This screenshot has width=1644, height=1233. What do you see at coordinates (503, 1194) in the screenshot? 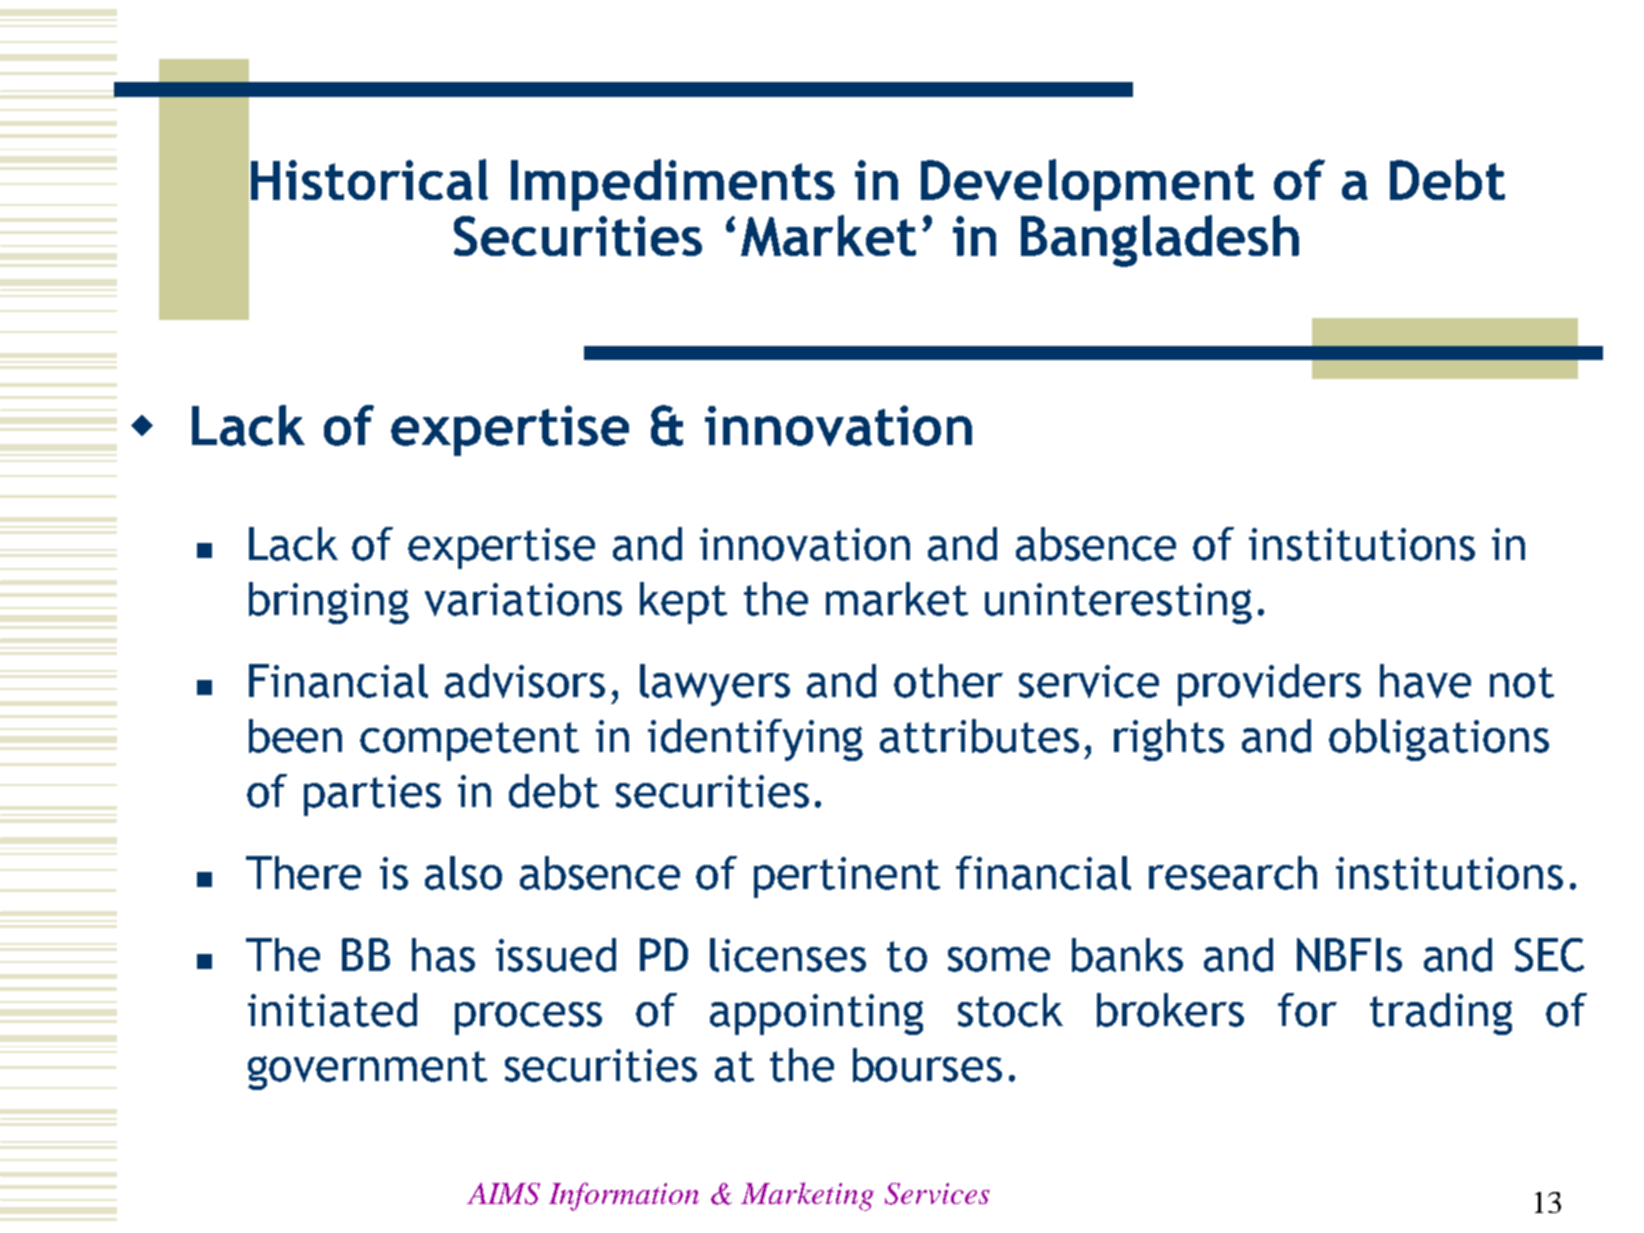
I see `AIMS` at bounding box center [503, 1194].
